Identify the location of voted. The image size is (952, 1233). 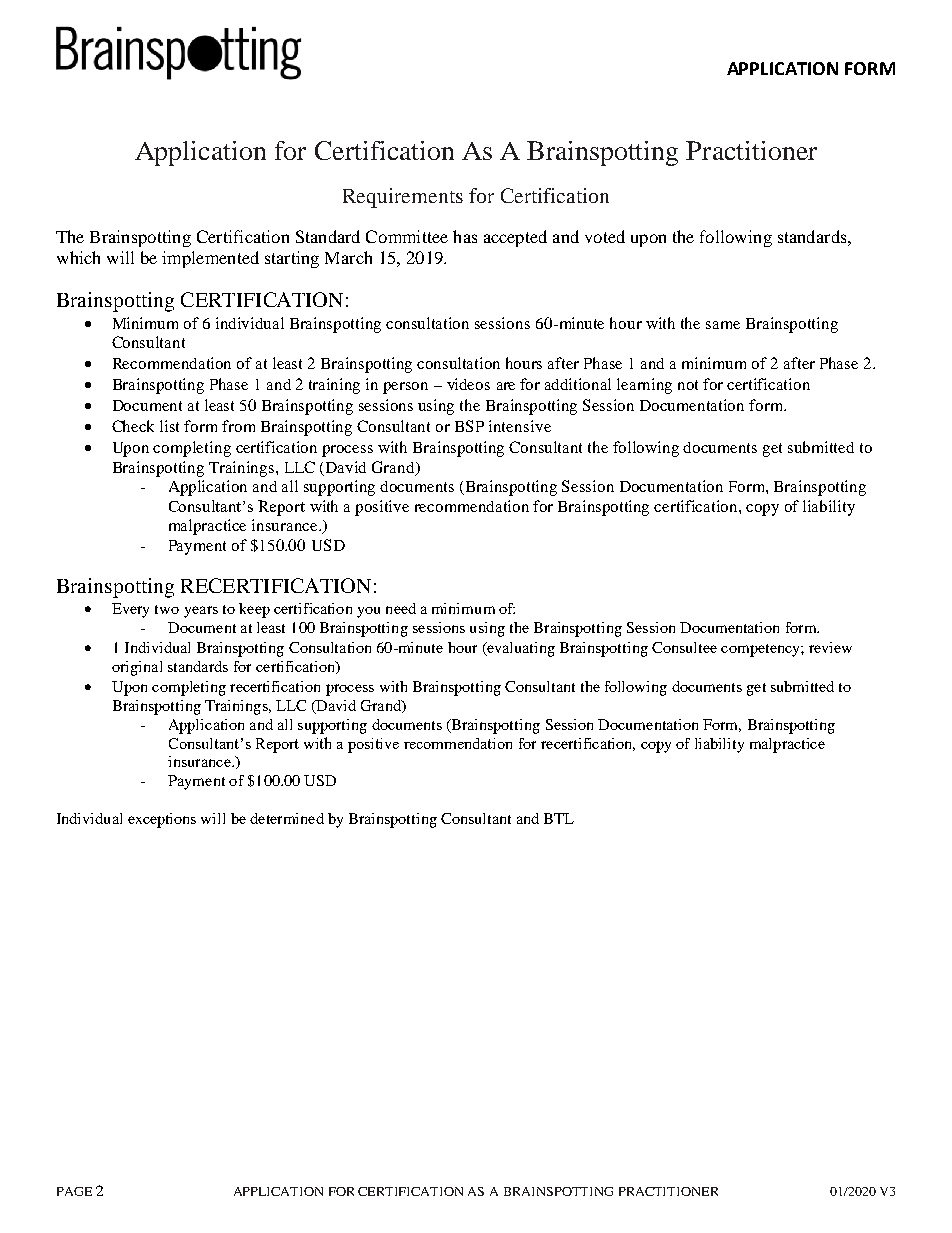
(605, 236).
